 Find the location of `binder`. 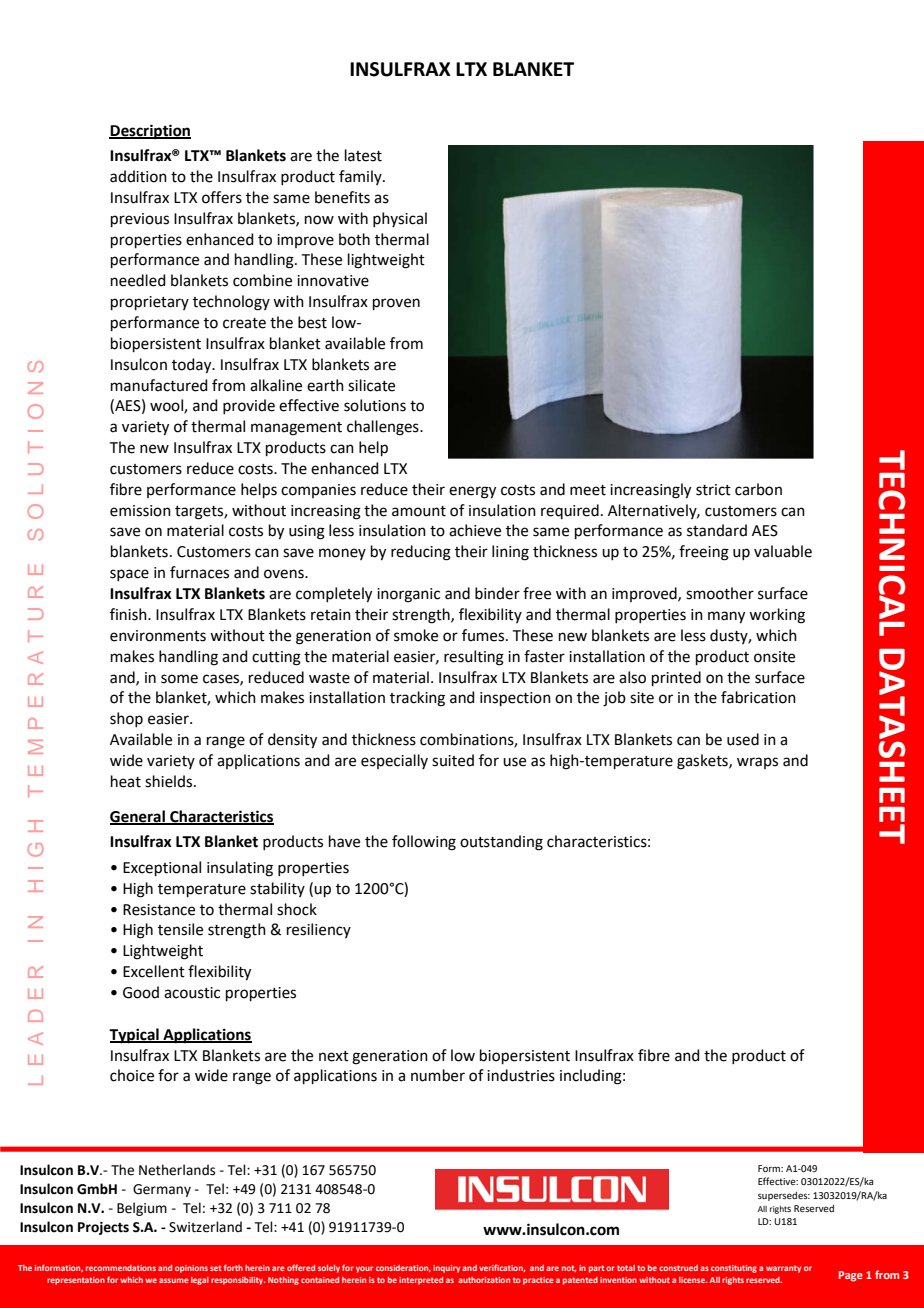

binder is located at coordinates (497, 593).
